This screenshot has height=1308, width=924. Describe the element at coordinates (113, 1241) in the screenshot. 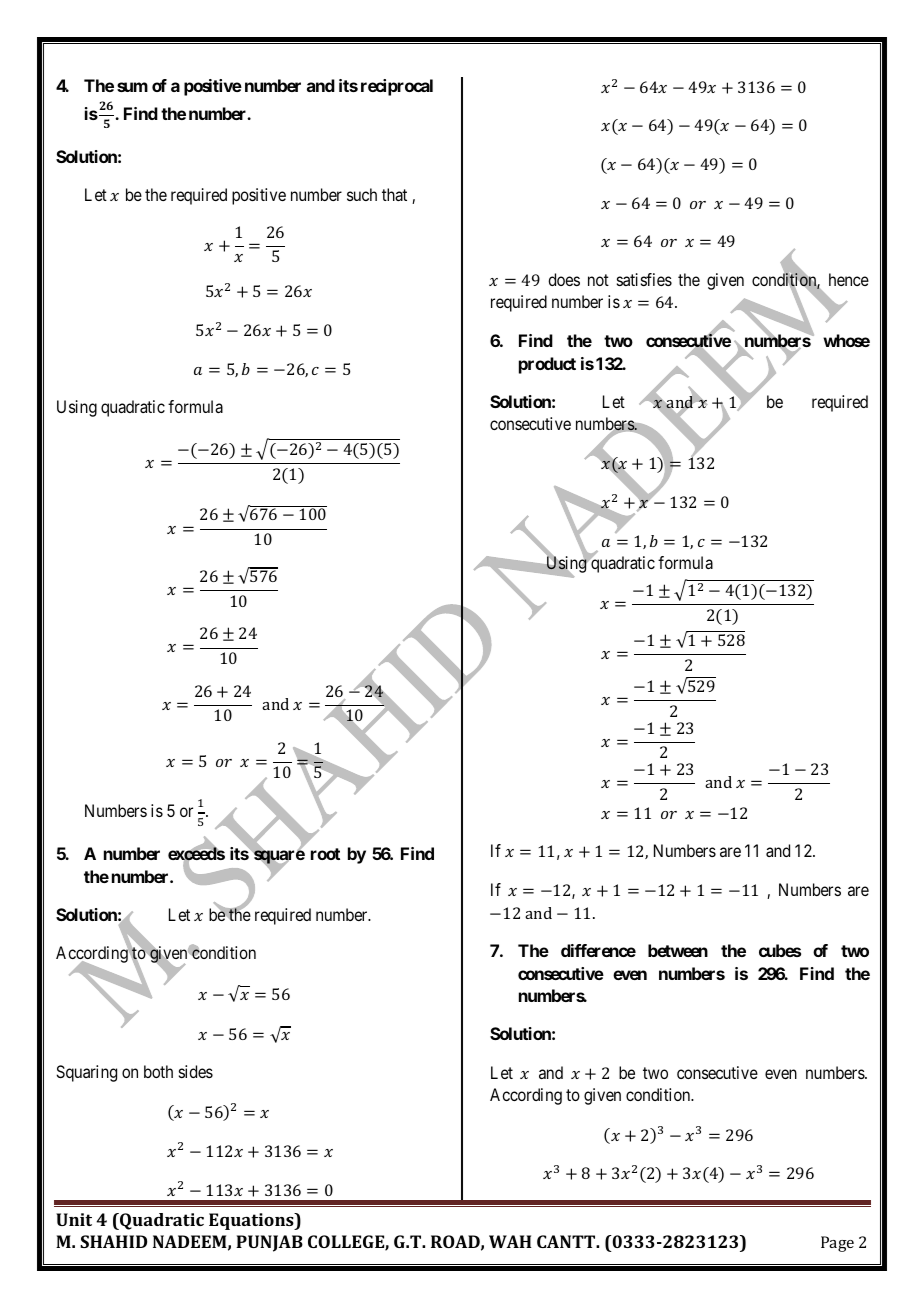

I see `SHAHID` at that location.
